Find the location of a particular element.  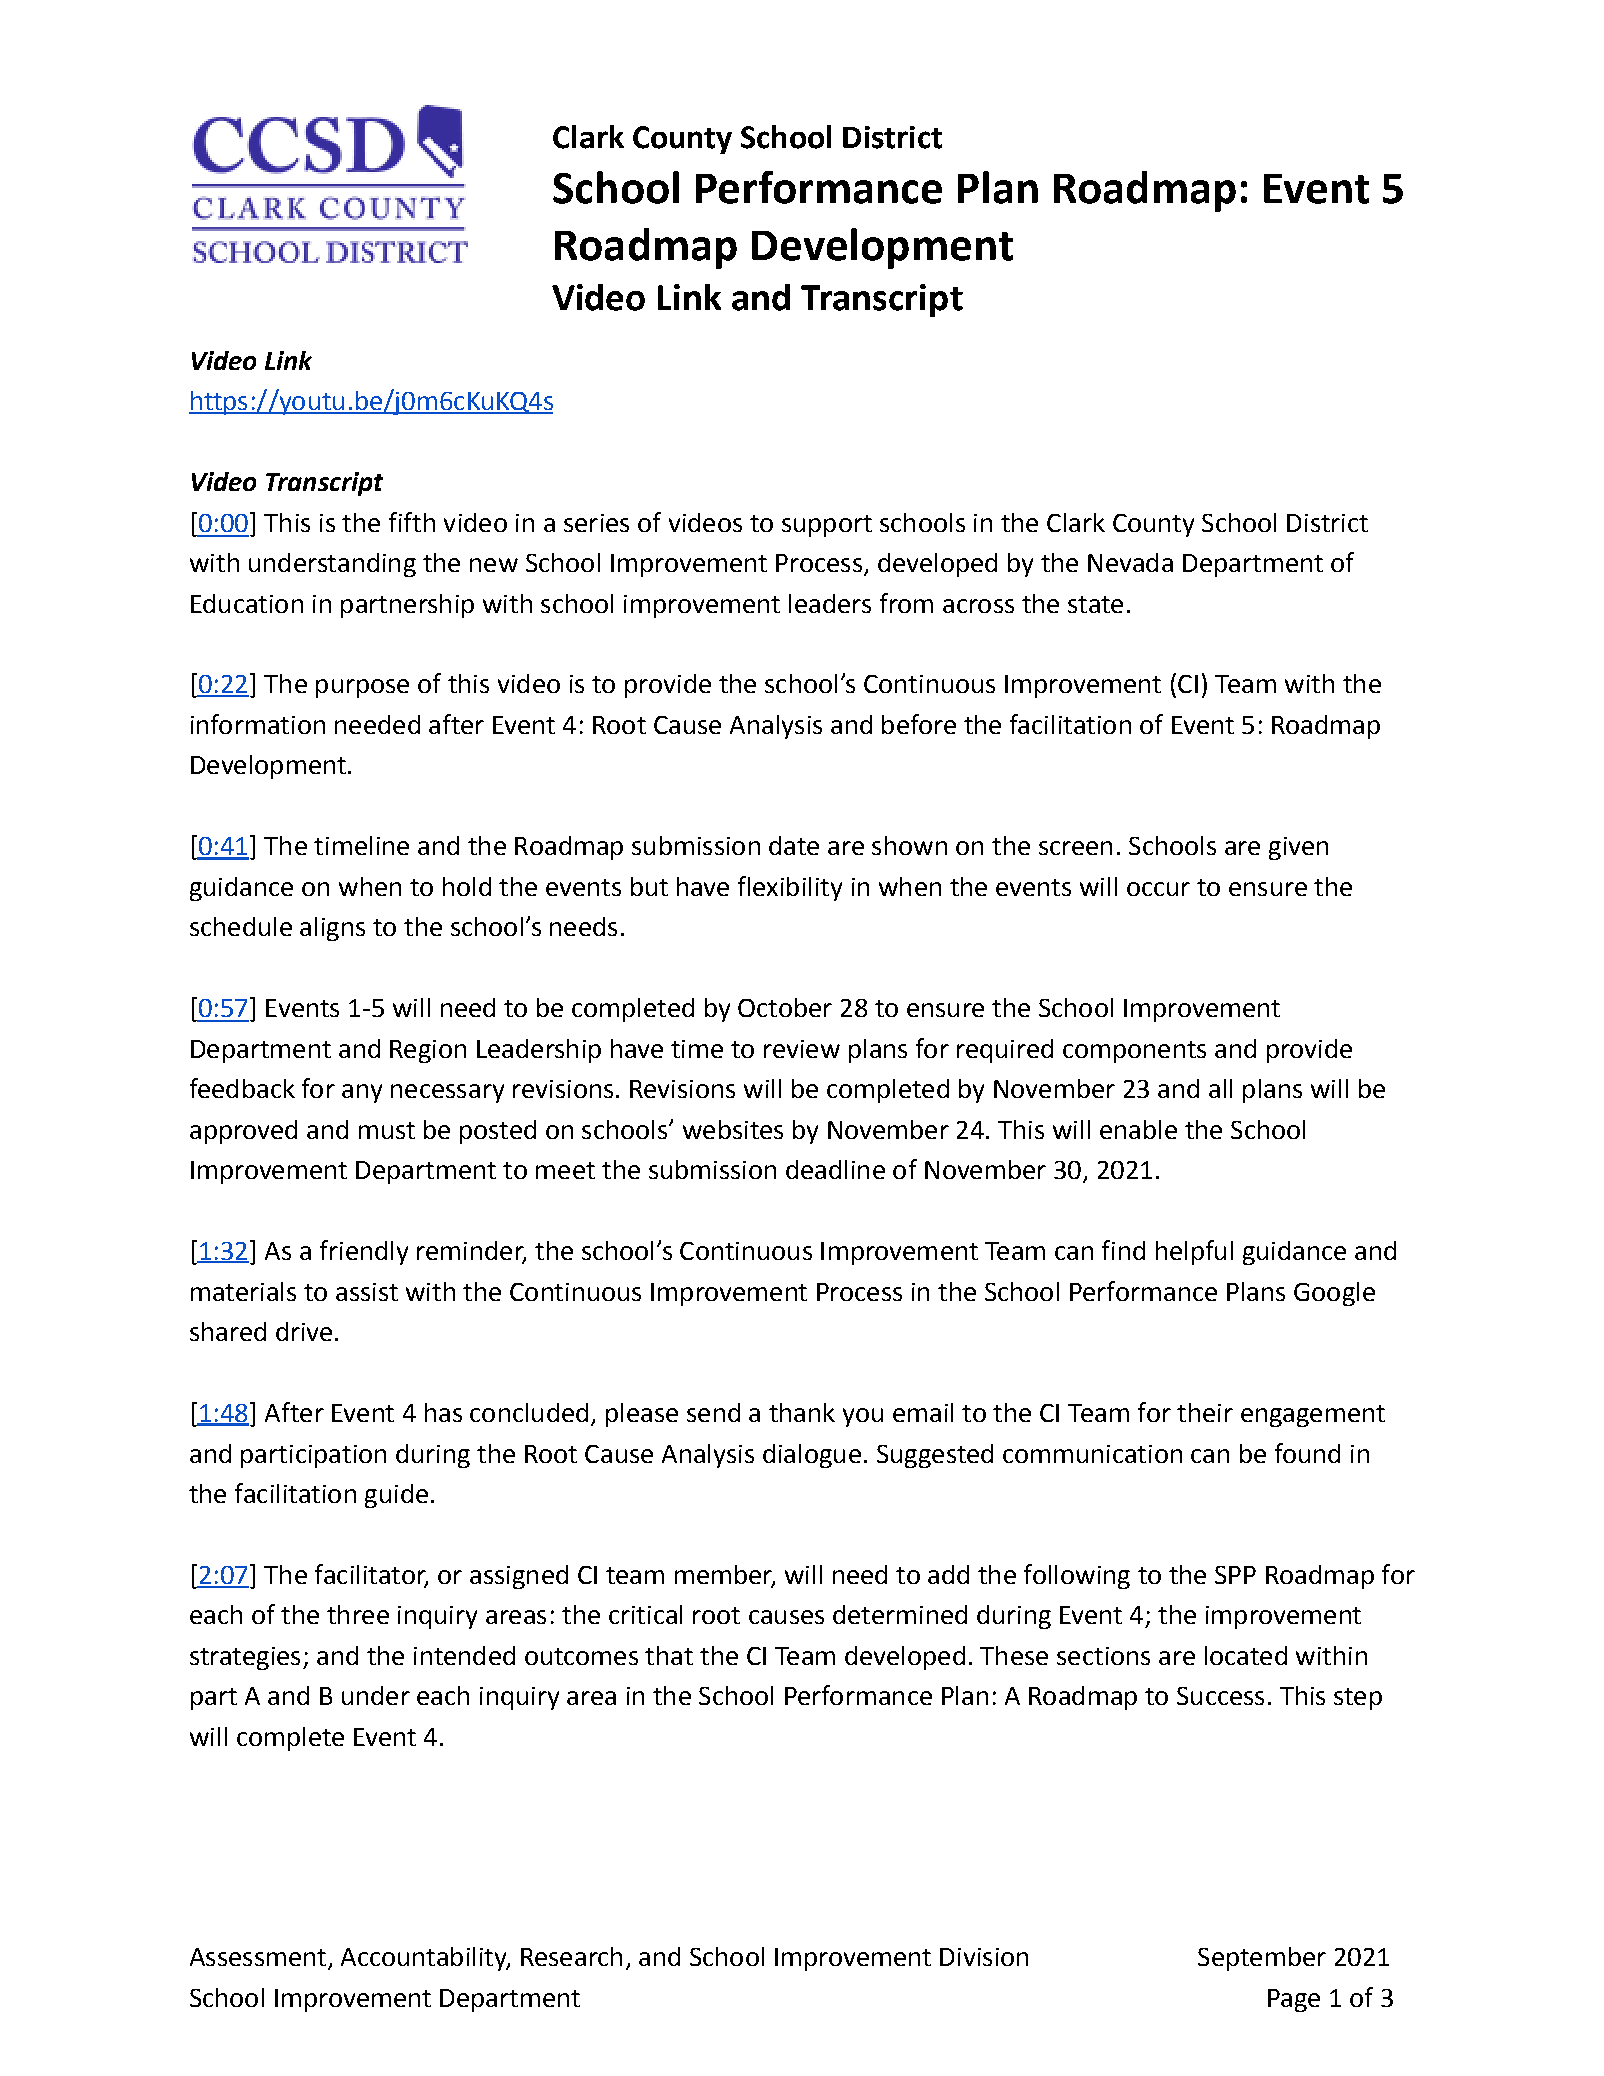

aligns is located at coordinates (332, 929).
